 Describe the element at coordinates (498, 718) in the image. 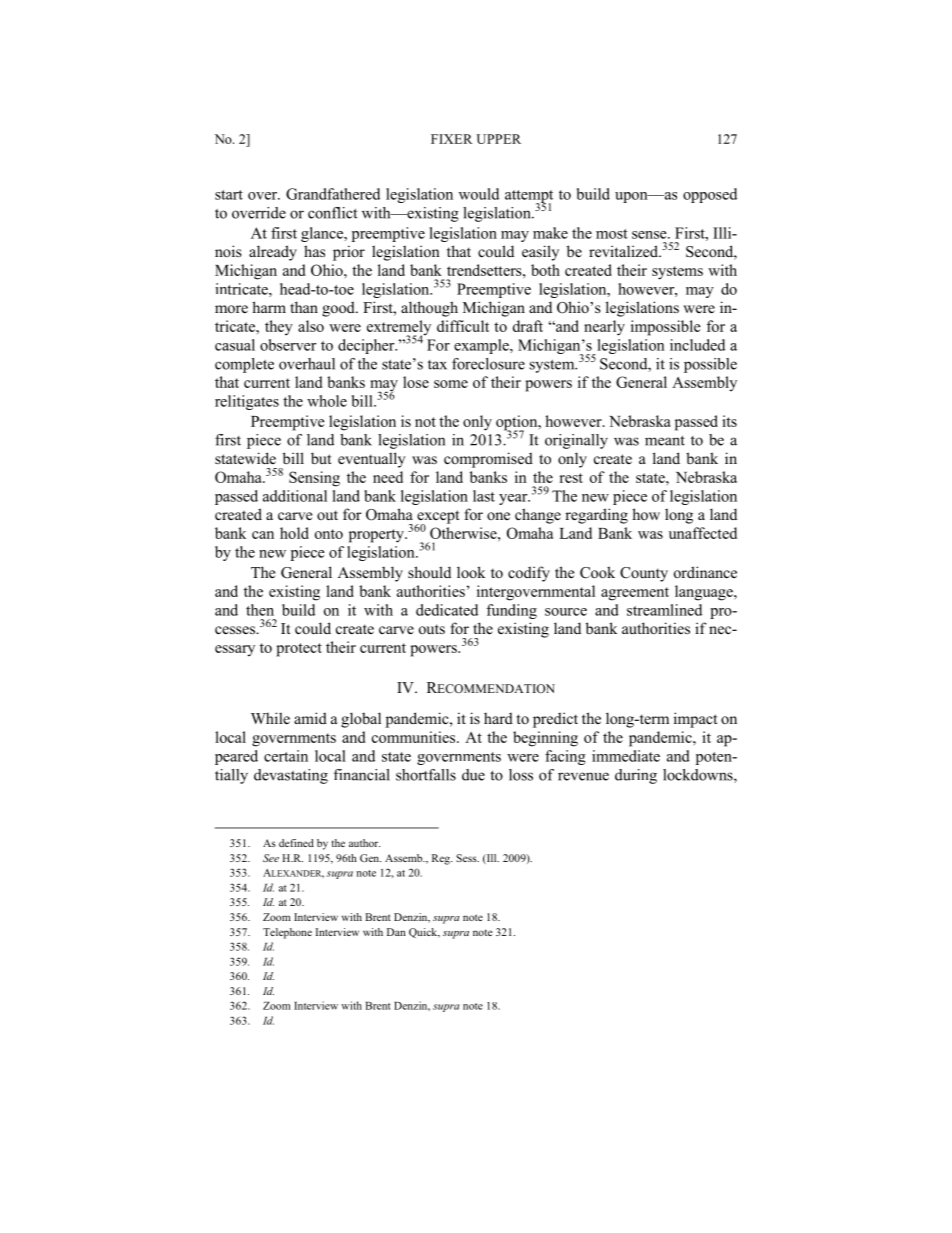

I see `hard` at that location.
